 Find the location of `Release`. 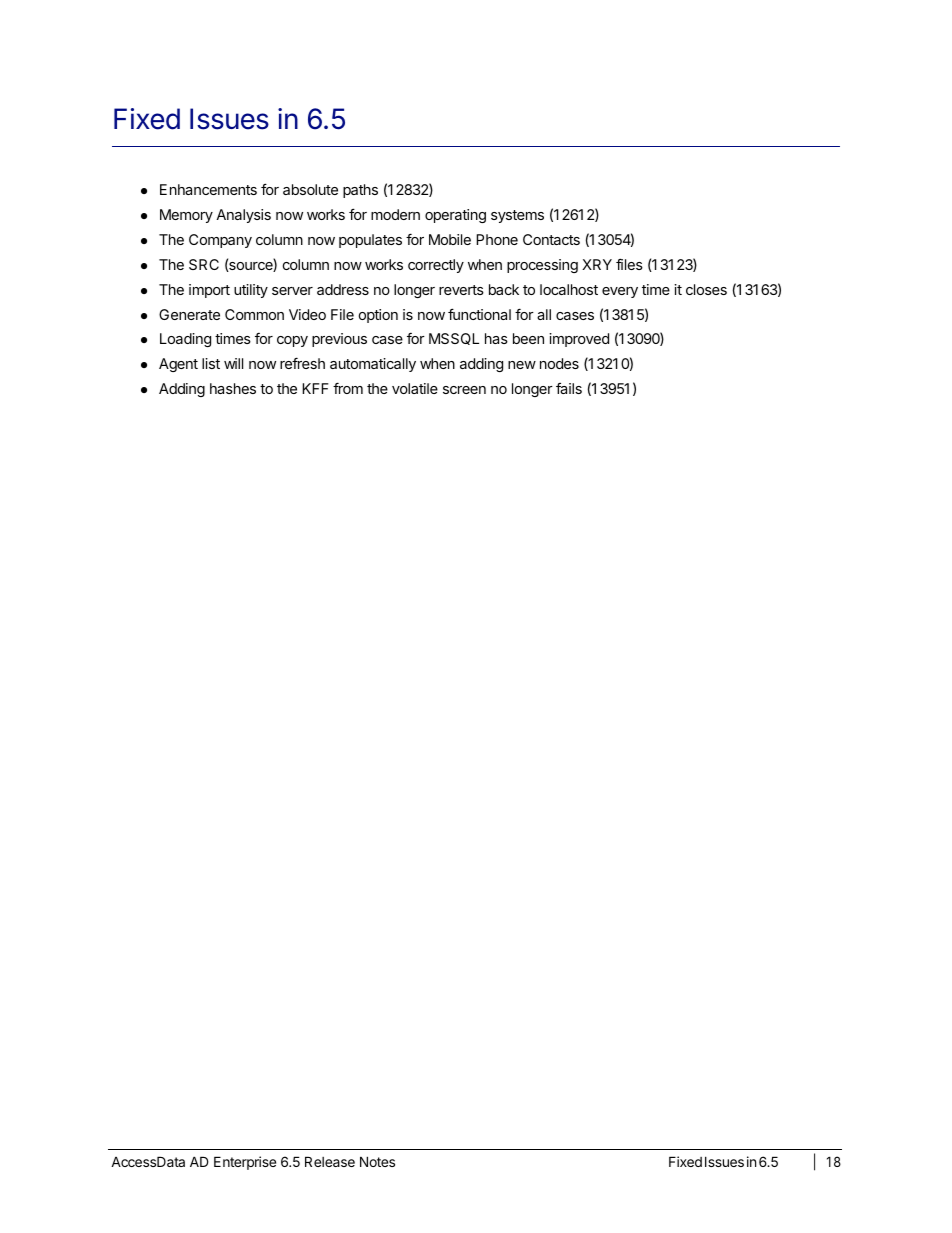

Release is located at coordinates (330, 1161).
